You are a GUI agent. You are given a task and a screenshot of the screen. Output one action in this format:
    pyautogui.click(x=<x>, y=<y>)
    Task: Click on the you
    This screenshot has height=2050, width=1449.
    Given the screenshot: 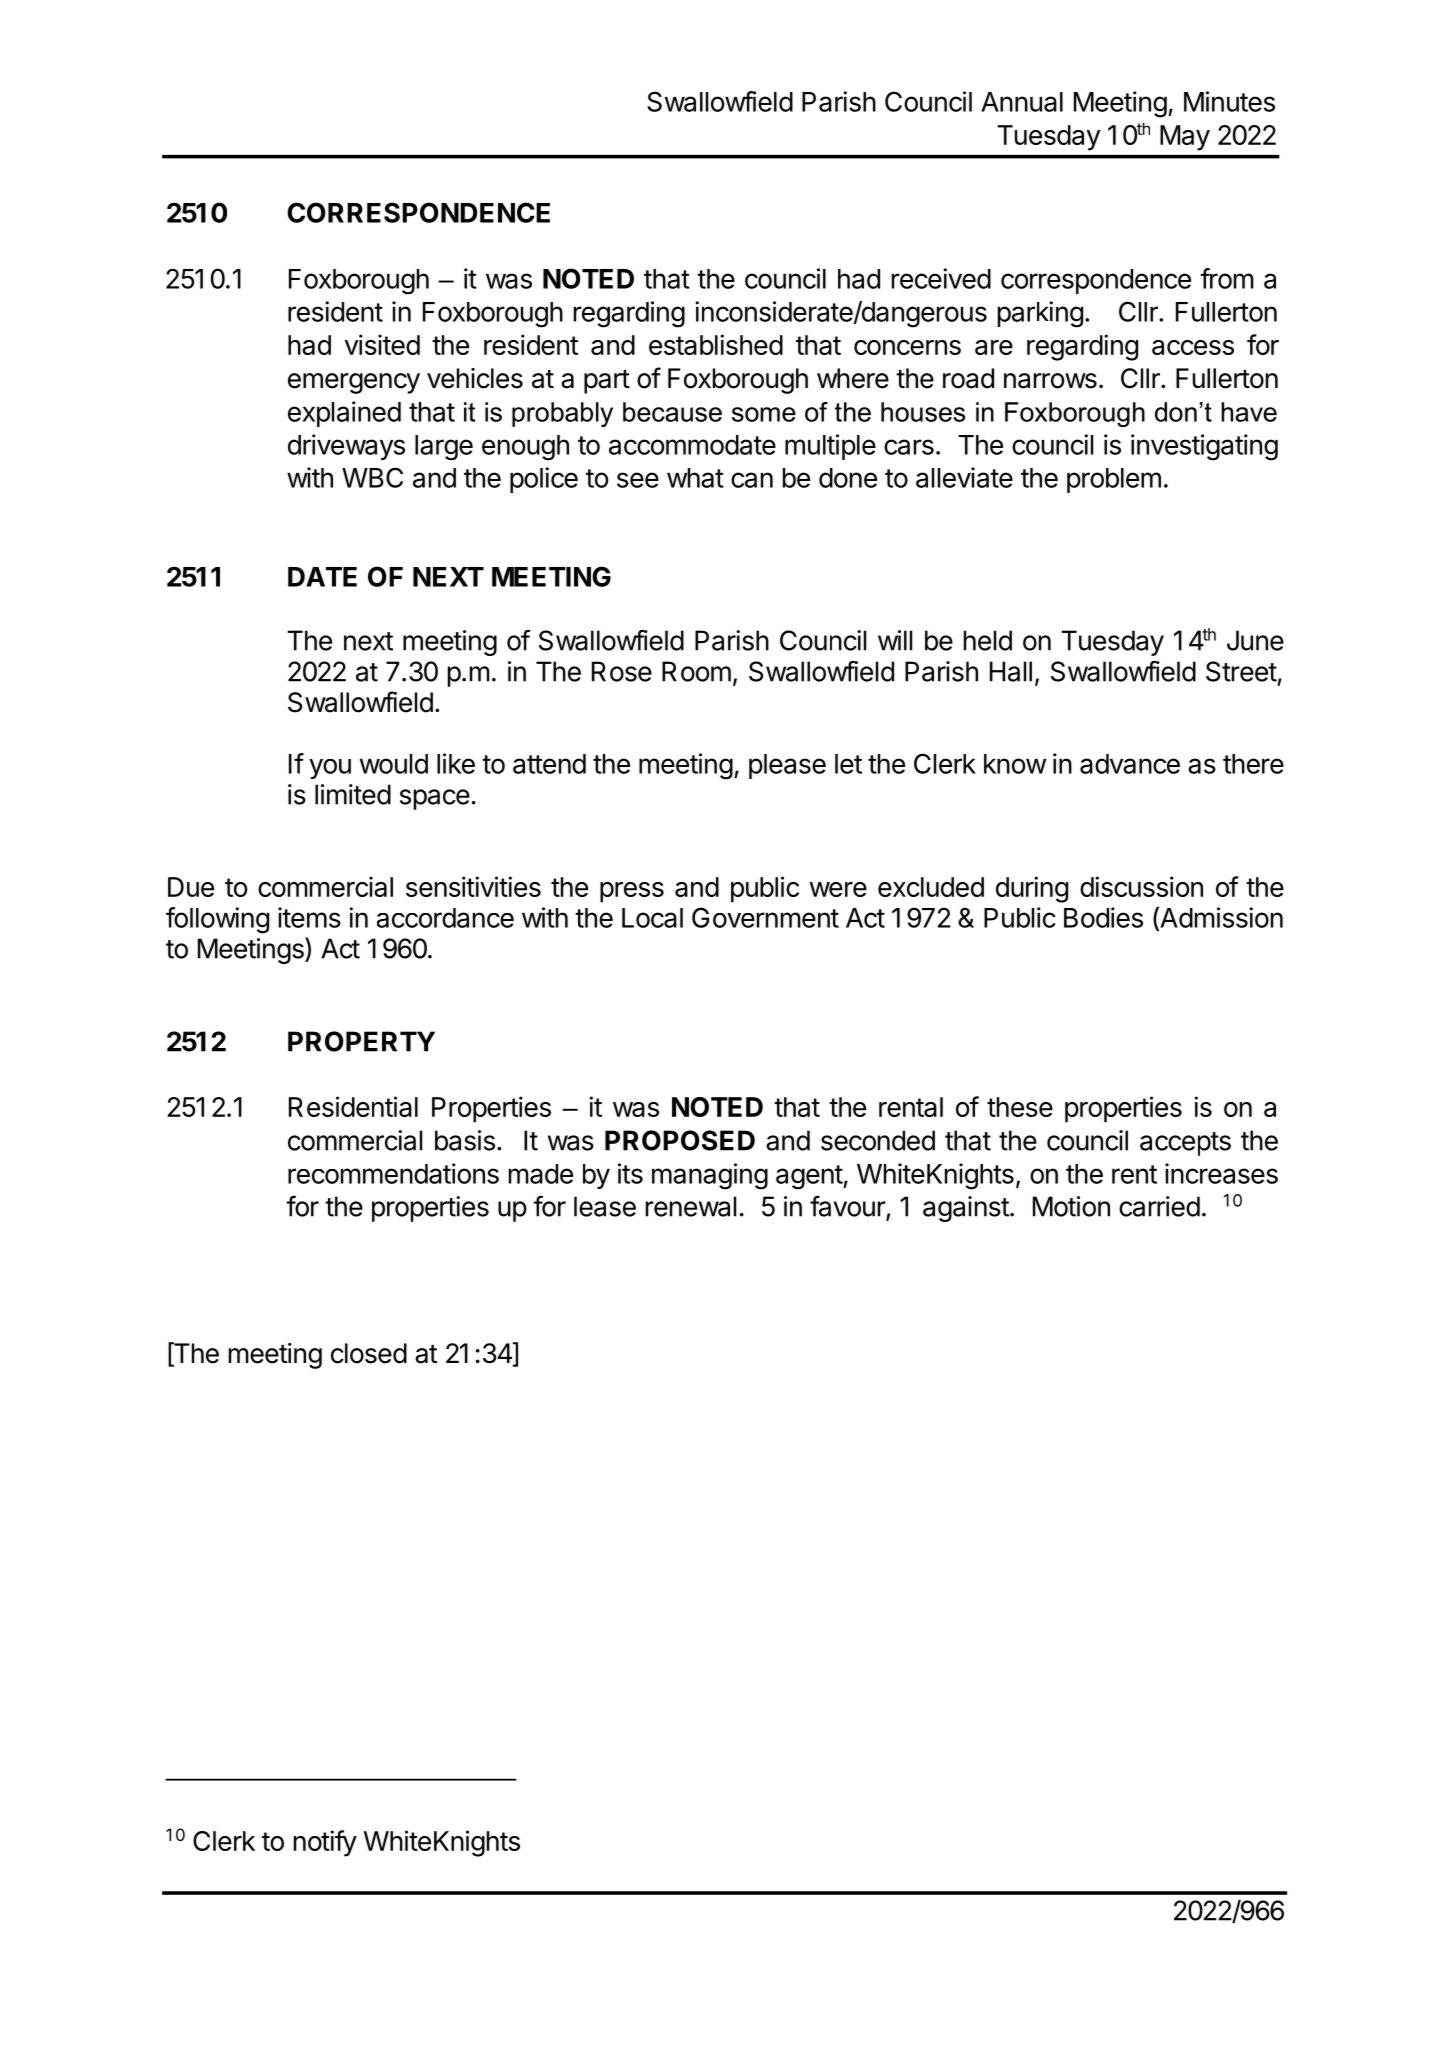 What is the action you would take?
    pyautogui.click(x=330, y=769)
